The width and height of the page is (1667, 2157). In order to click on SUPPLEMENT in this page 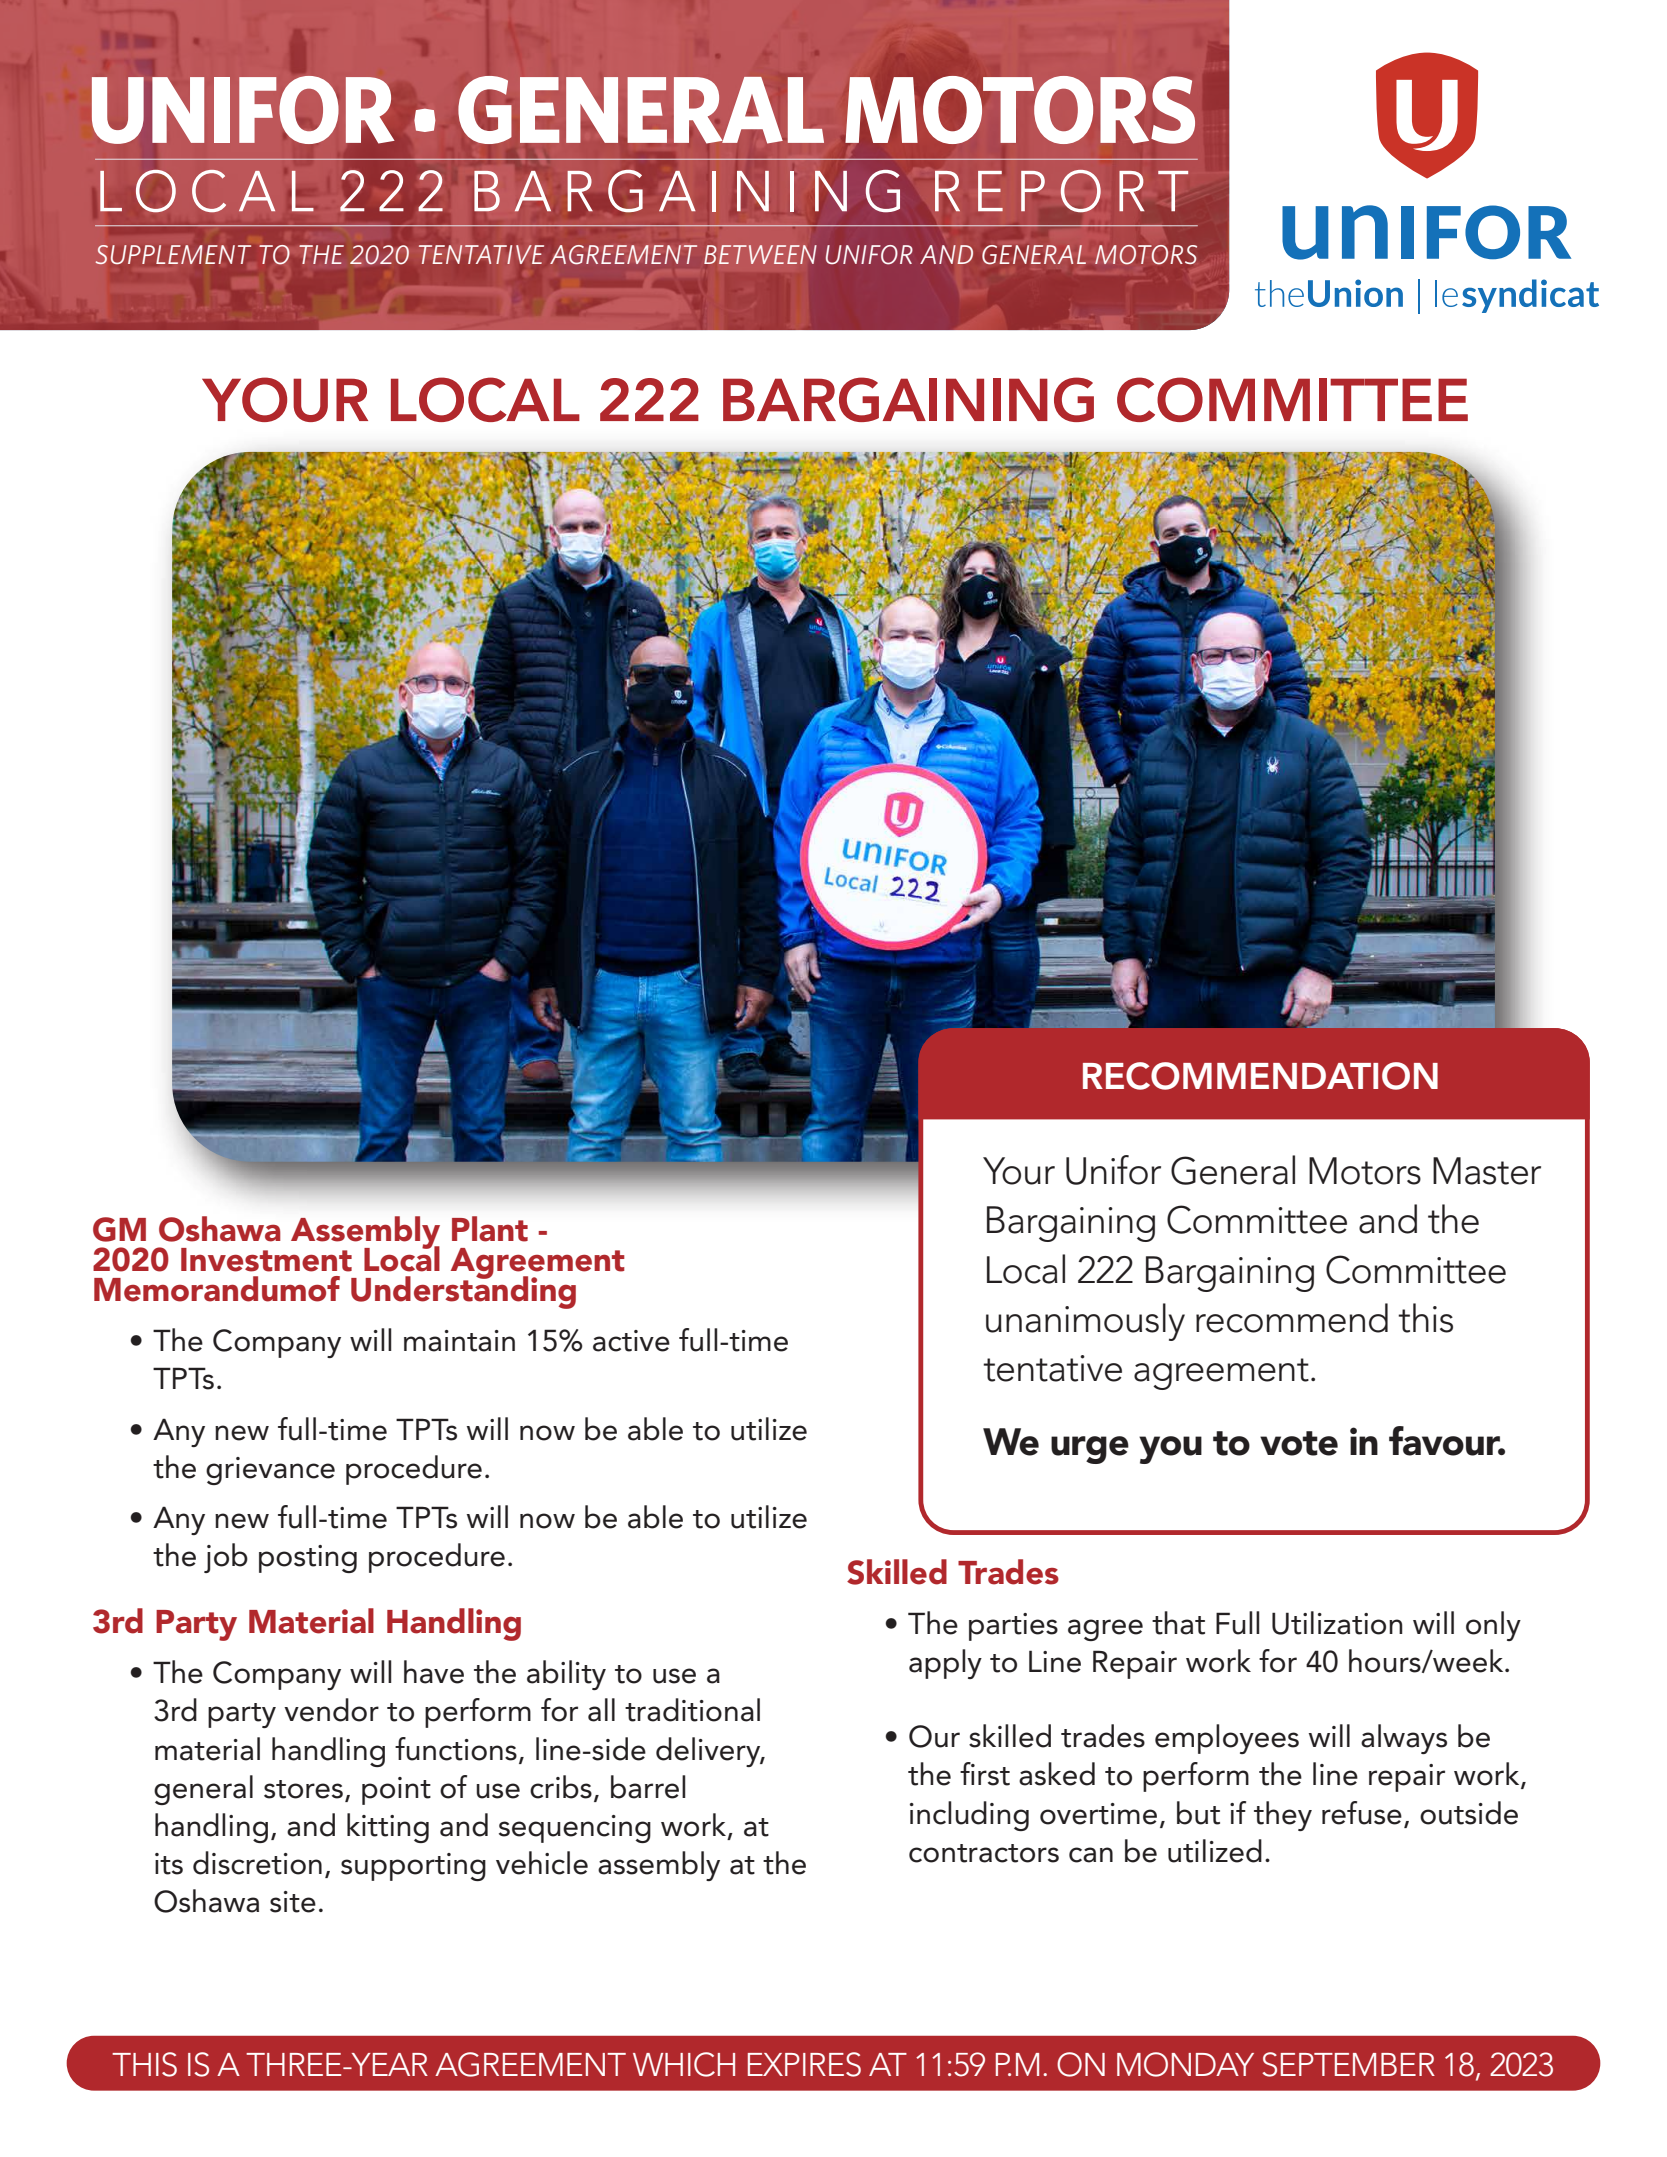, I will do `click(173, 254)`.
